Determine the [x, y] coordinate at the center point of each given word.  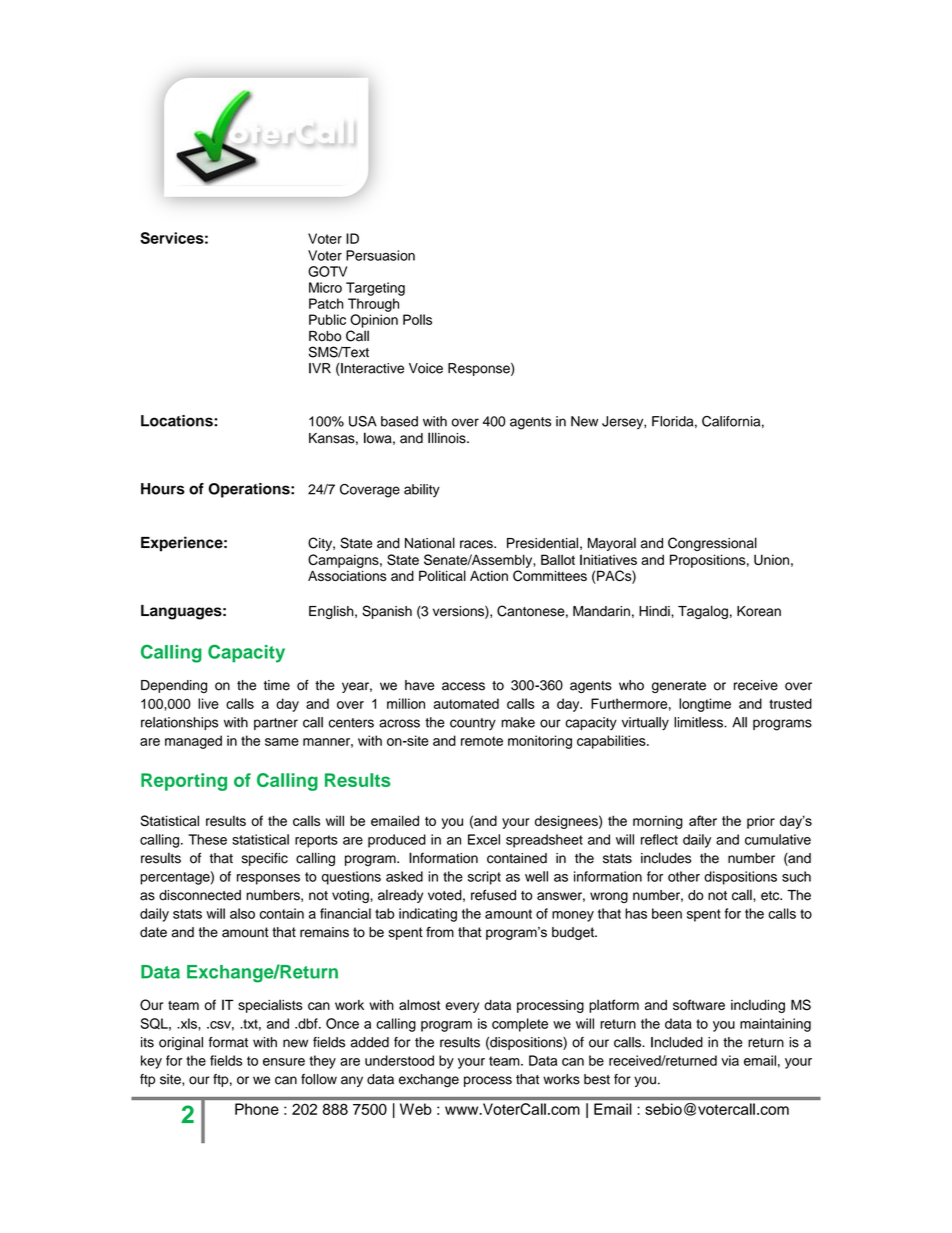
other [684, 876]
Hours [163, 489]
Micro [325, 287]
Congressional [712, 544]
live [208, 703]
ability [422, 490]
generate [679, 687]
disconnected [200, 895]
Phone [257, 1109]
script [484, 878]
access [463, 686]
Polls [417, 319]
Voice [426, 368]
